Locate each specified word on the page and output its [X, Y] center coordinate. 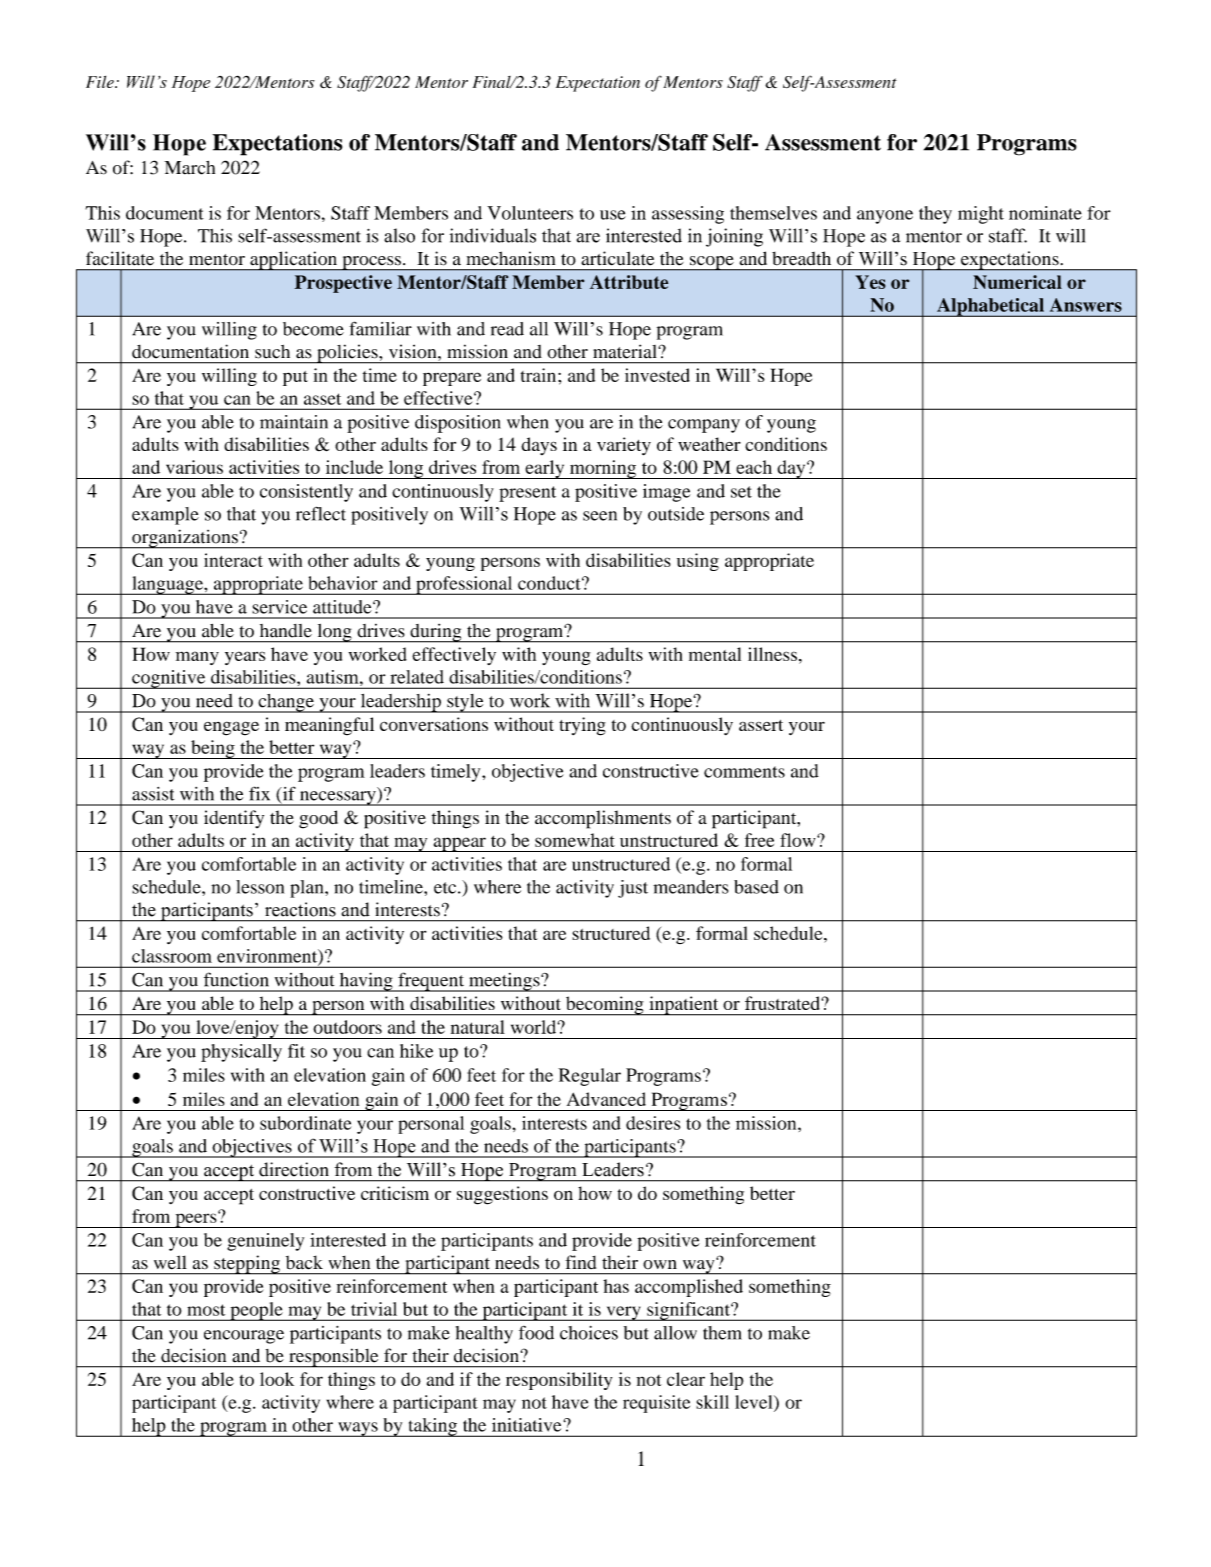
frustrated [783, 1003]
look [277, 1379]
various [194, 467]
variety [624, 446]
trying [582, 726]
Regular [589, 1077]
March [189, 168]
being [213, 749]
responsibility [559, 1381]
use [613, 215]
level [755, 1402]
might [981, 215]
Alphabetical [990, 307]
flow [799, 840]
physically [241, 1053]
